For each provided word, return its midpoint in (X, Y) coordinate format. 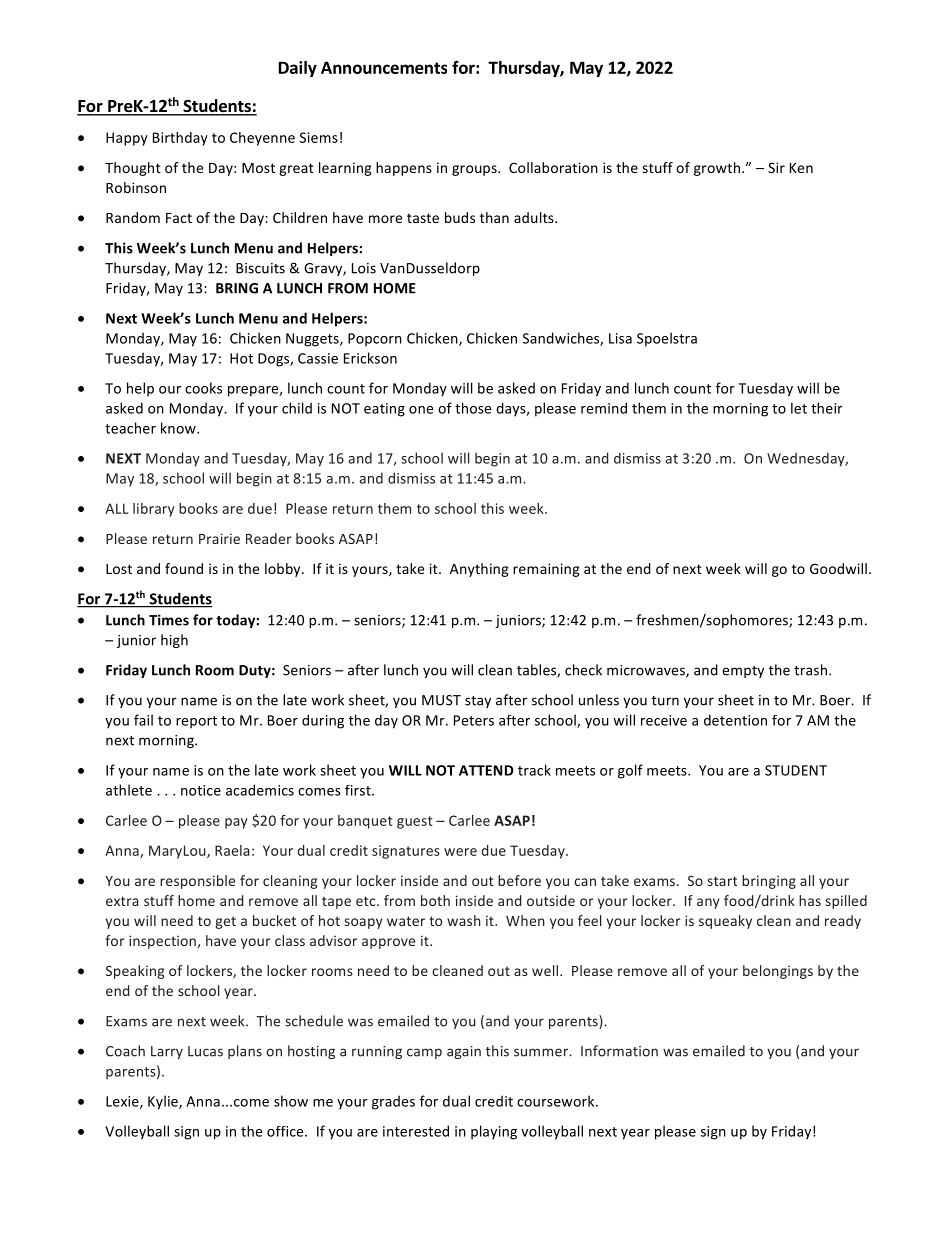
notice (201, 790)
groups (475, 170)
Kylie (164, 1102)
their (827, 408)
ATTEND (486, 770)
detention (735, 720)
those (473, 408)
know (179, 428)
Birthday (180, 139)
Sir (776, 167)
